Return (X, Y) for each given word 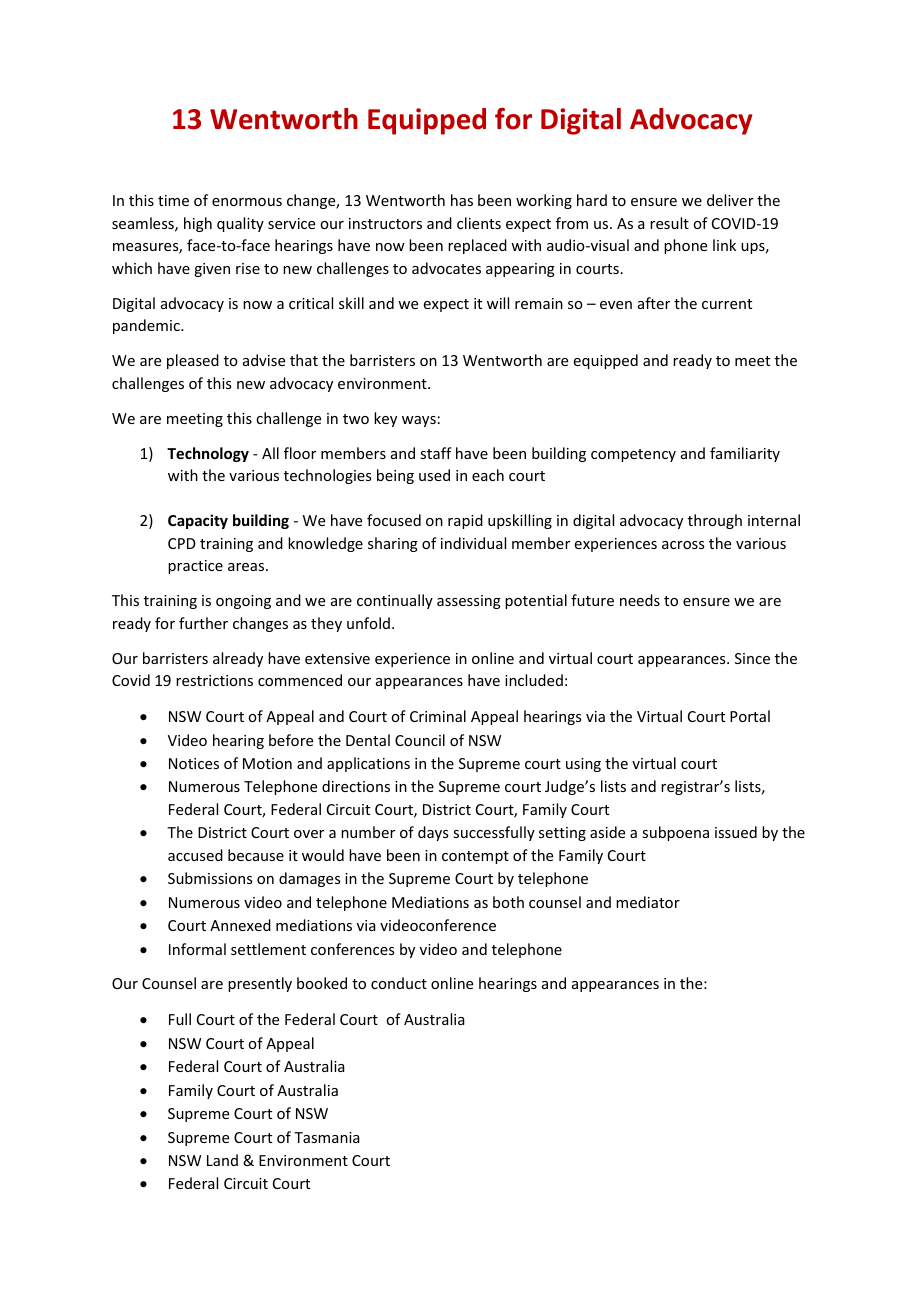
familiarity (745, 454)
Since (752, 658)
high (198, 224)
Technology (208, 454)
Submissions (210, 878)
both (508, 902)
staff (436, 453)
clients (479, 223)
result (669, 223)
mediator (648, 902)
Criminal (438, 716)
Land (222, 1160)
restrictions (214, 680)
